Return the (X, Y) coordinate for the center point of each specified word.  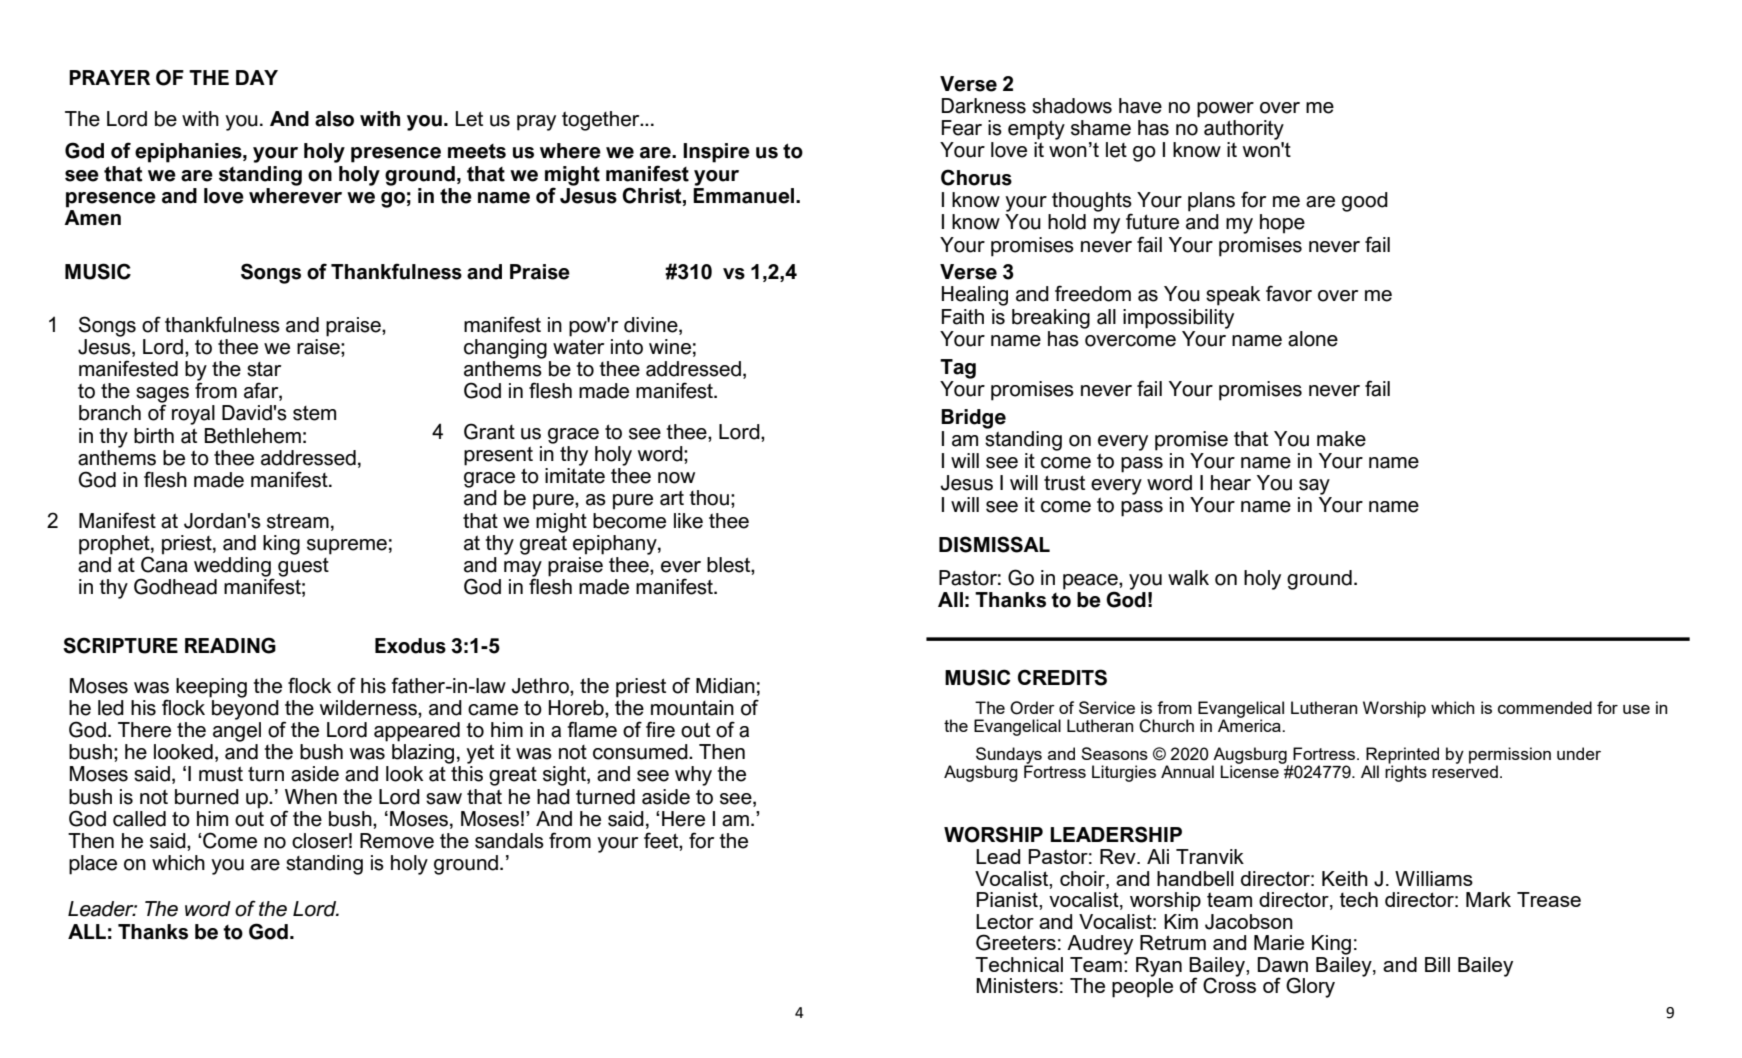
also (334, 119)
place (93, 865)
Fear (962, 128)
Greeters (1016, 942)
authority (1244, 130)
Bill (1437, 964)
